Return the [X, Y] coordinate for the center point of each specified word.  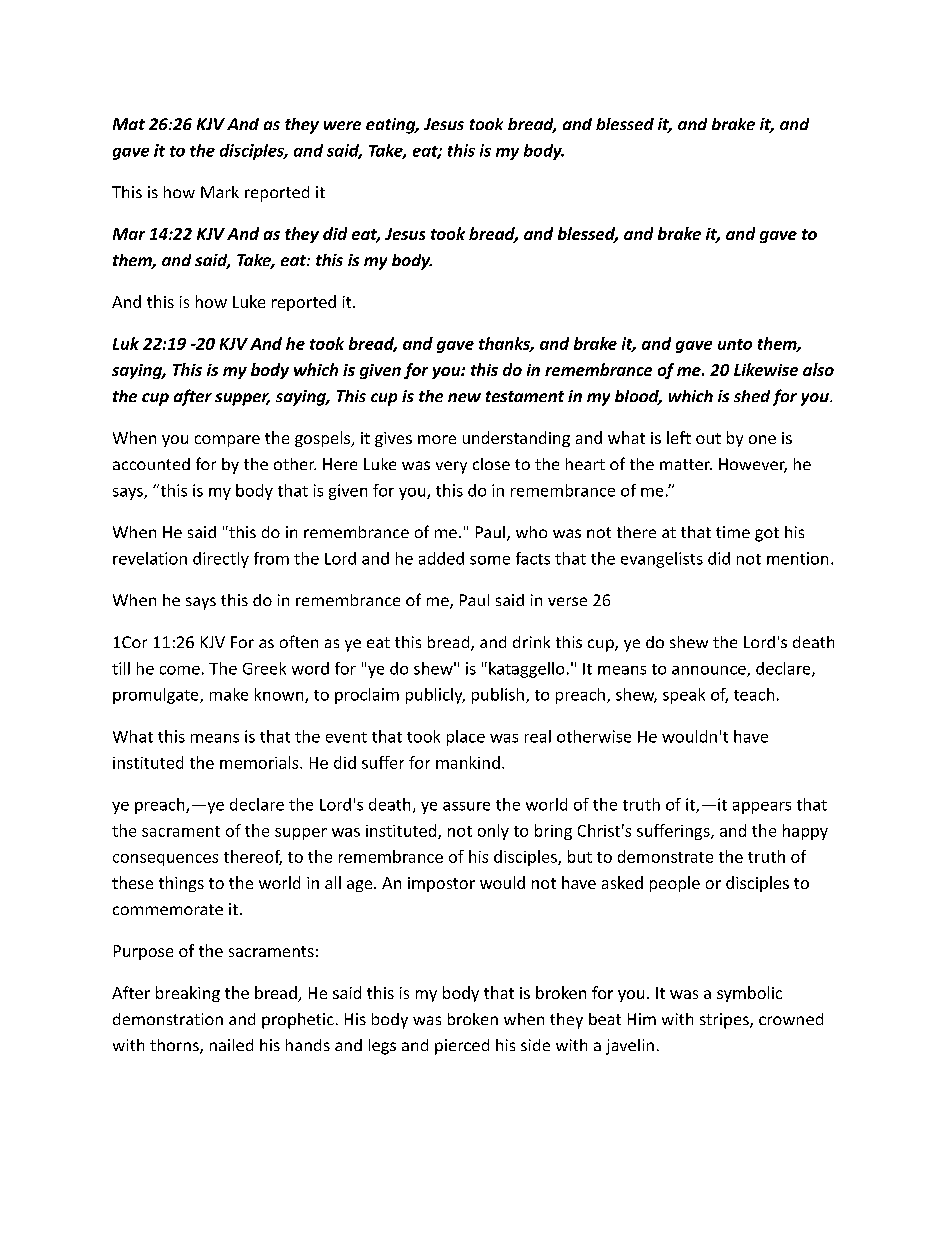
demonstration [168, 1019]
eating [392, 126]
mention [797, 558]
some [490, 560]
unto [735, 344]
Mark [220, 192]
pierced [462, 1047]
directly [221, 560]
